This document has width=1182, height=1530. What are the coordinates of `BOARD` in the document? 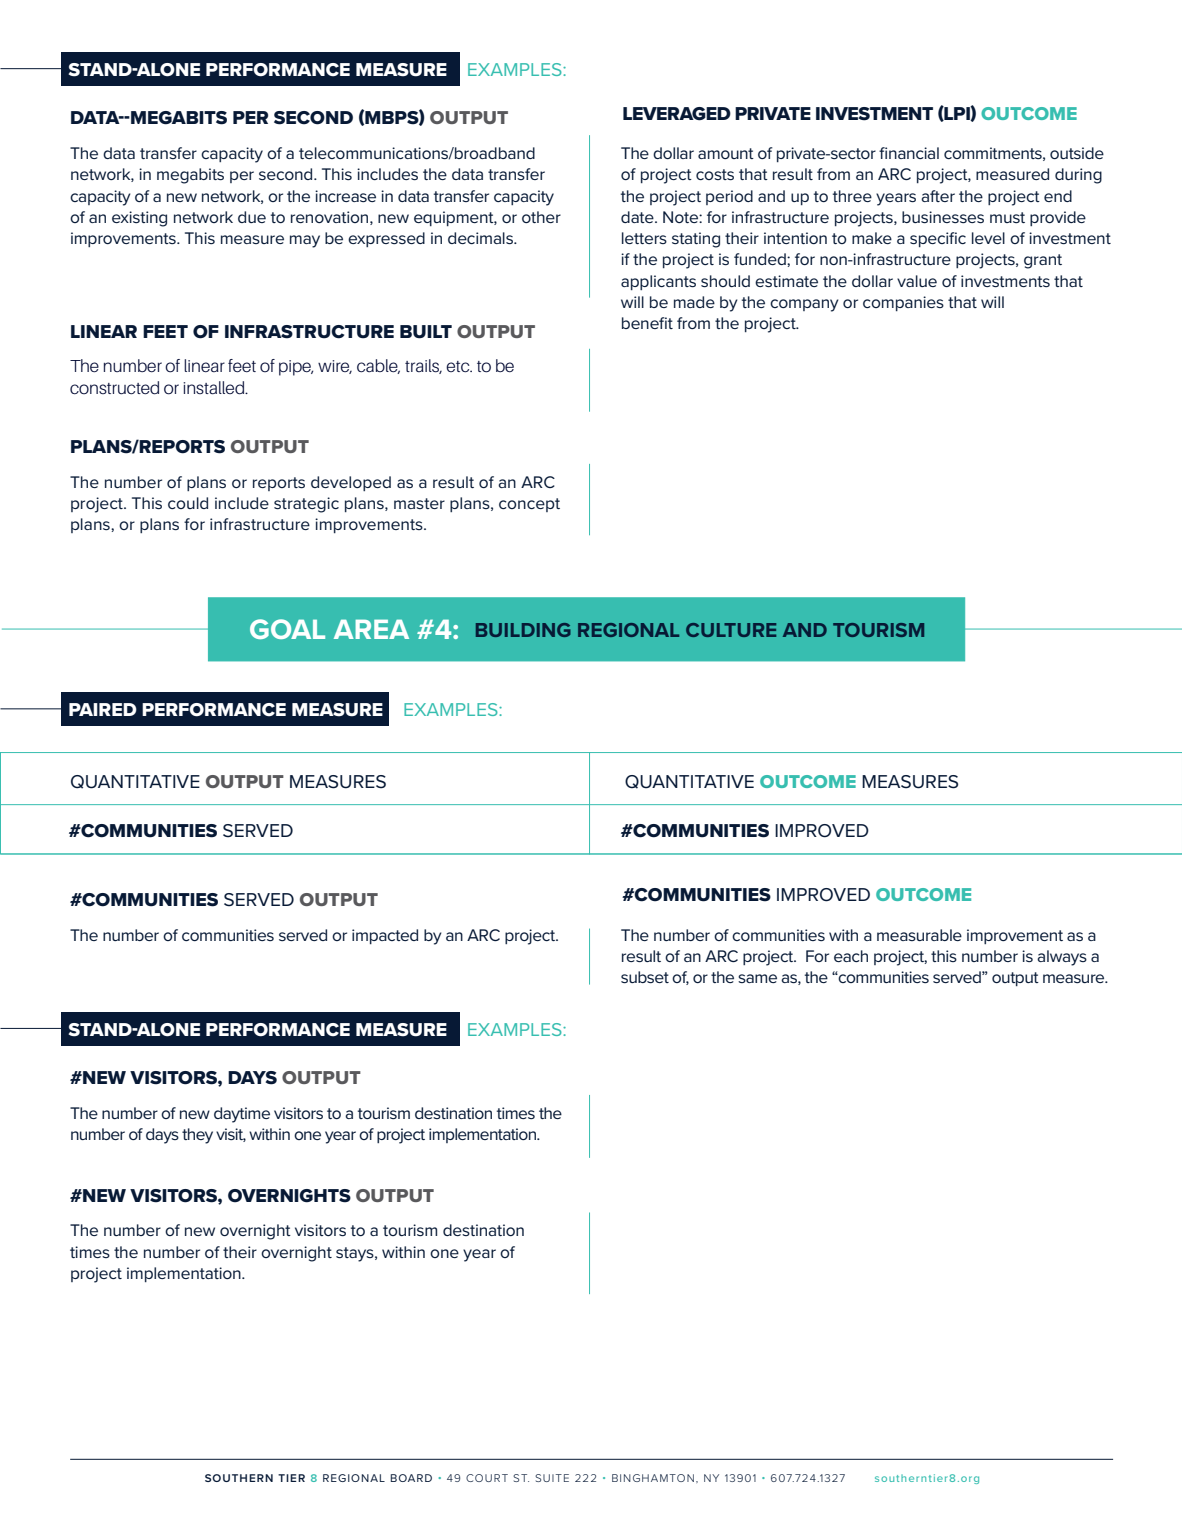 It's located at (411, 1478).
